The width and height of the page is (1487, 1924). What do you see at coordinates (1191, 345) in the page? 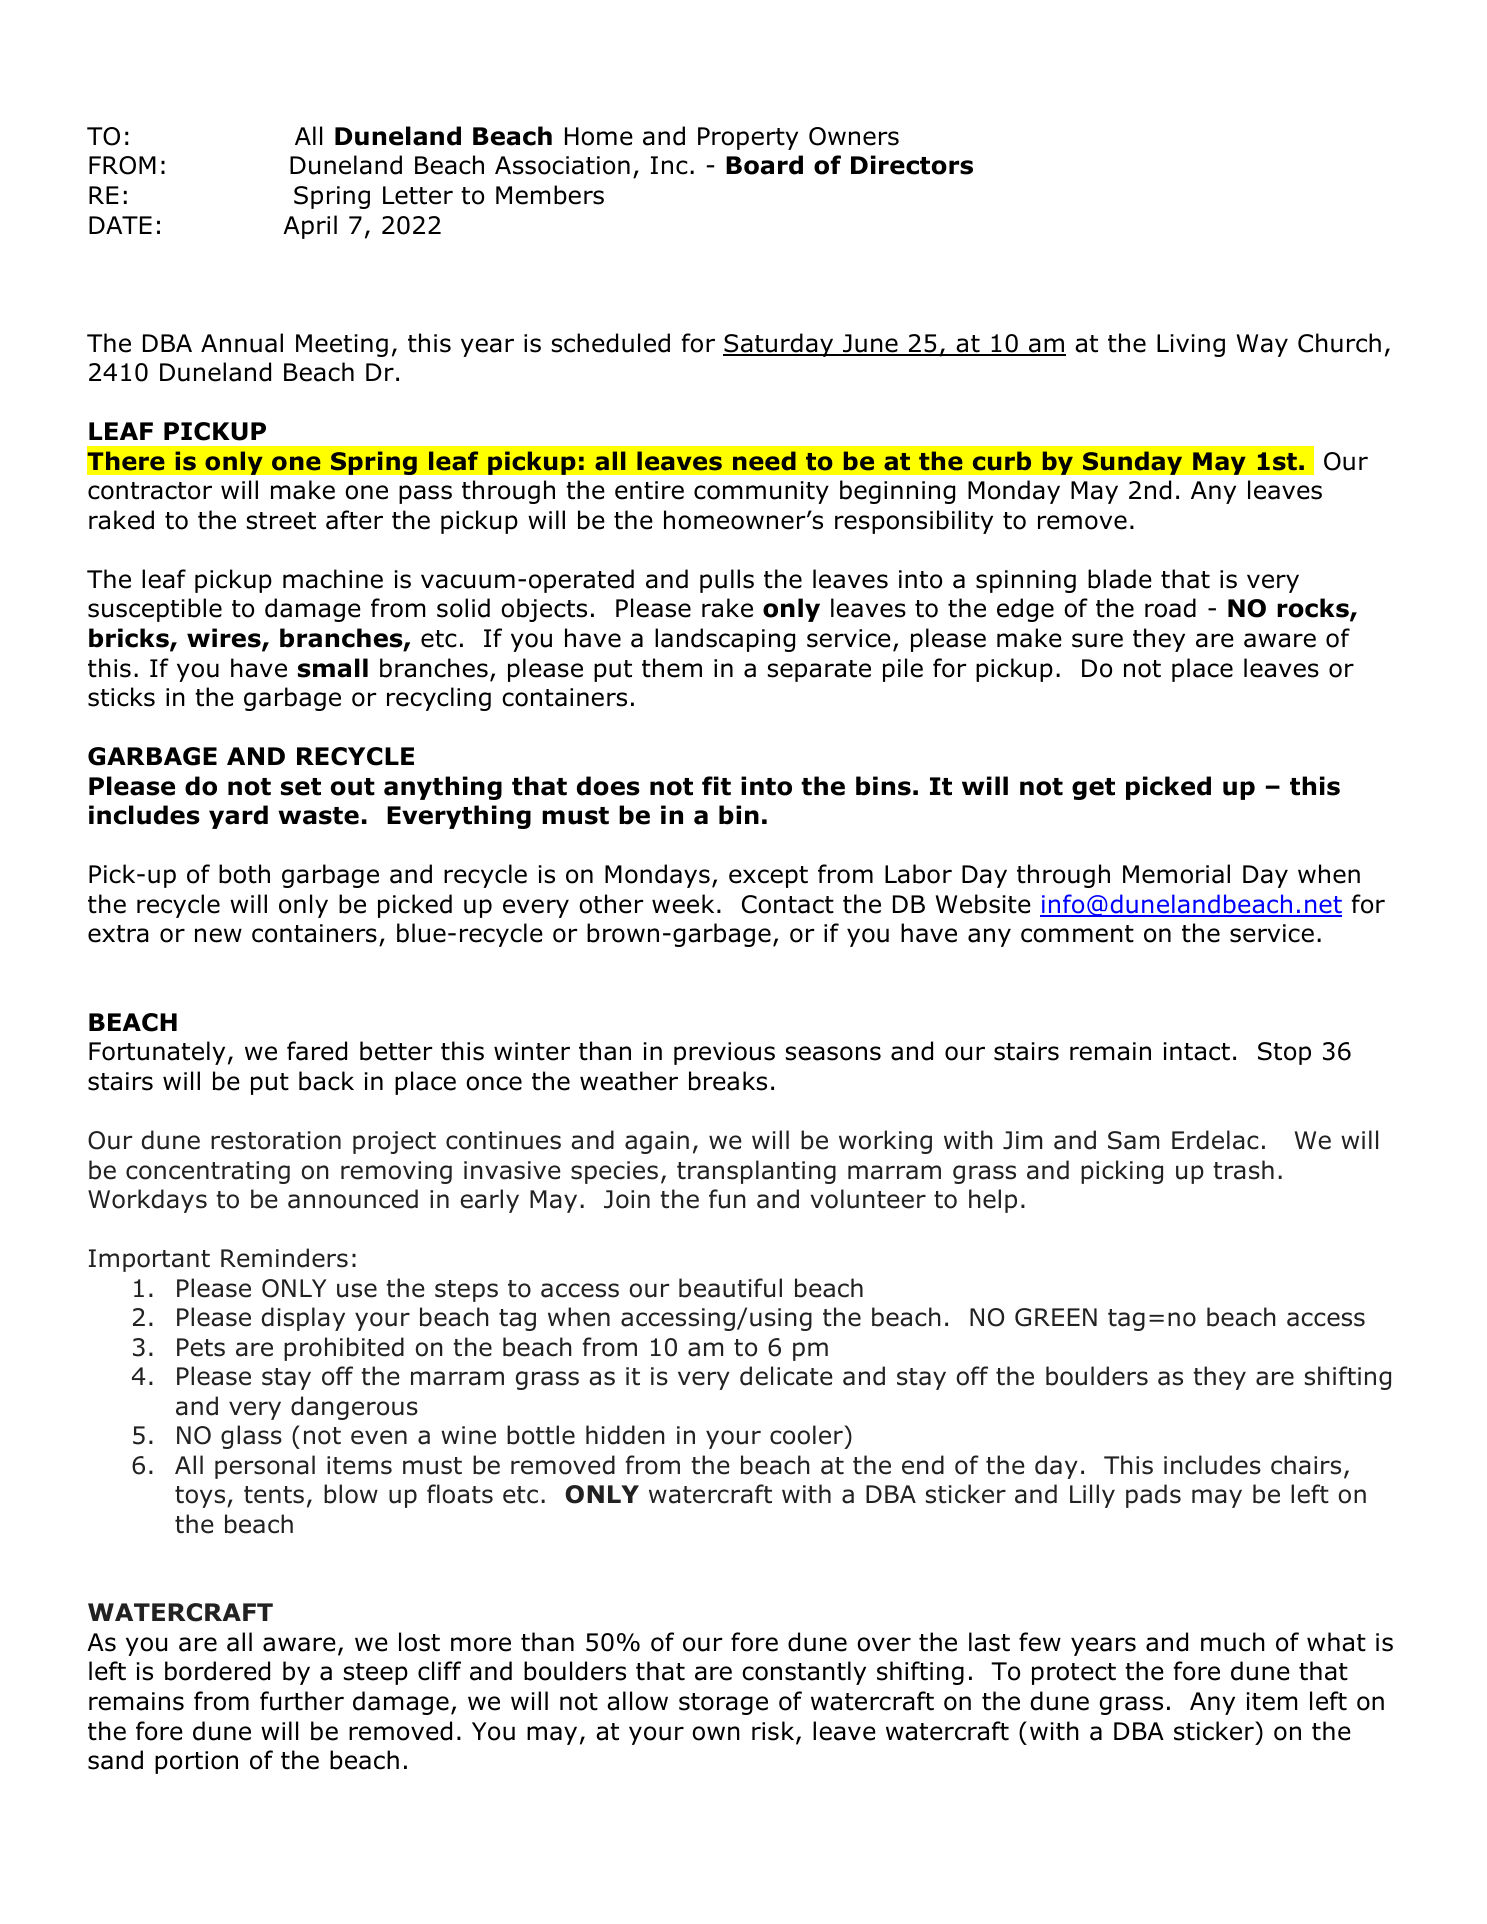
I see `Living` at bounding box center [1191, 345].
